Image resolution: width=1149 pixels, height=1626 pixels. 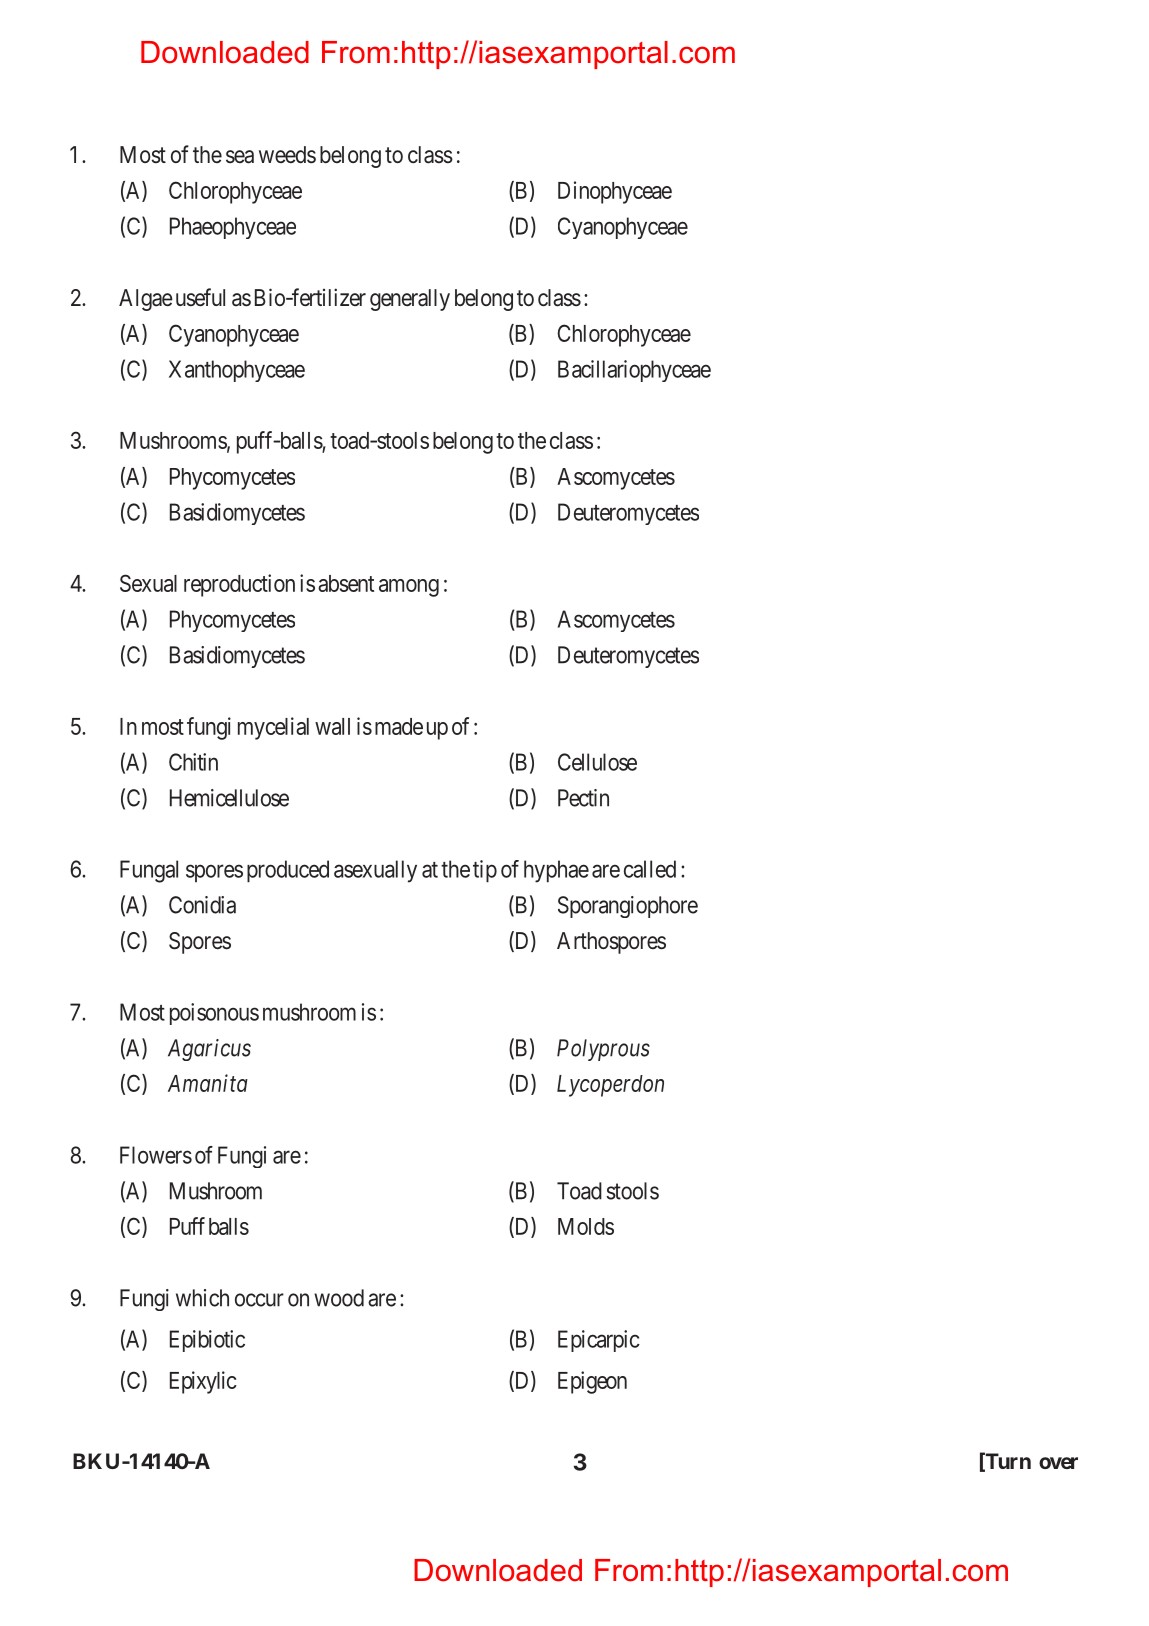 I want to click on Molds, so click(x=586, y=1226).
